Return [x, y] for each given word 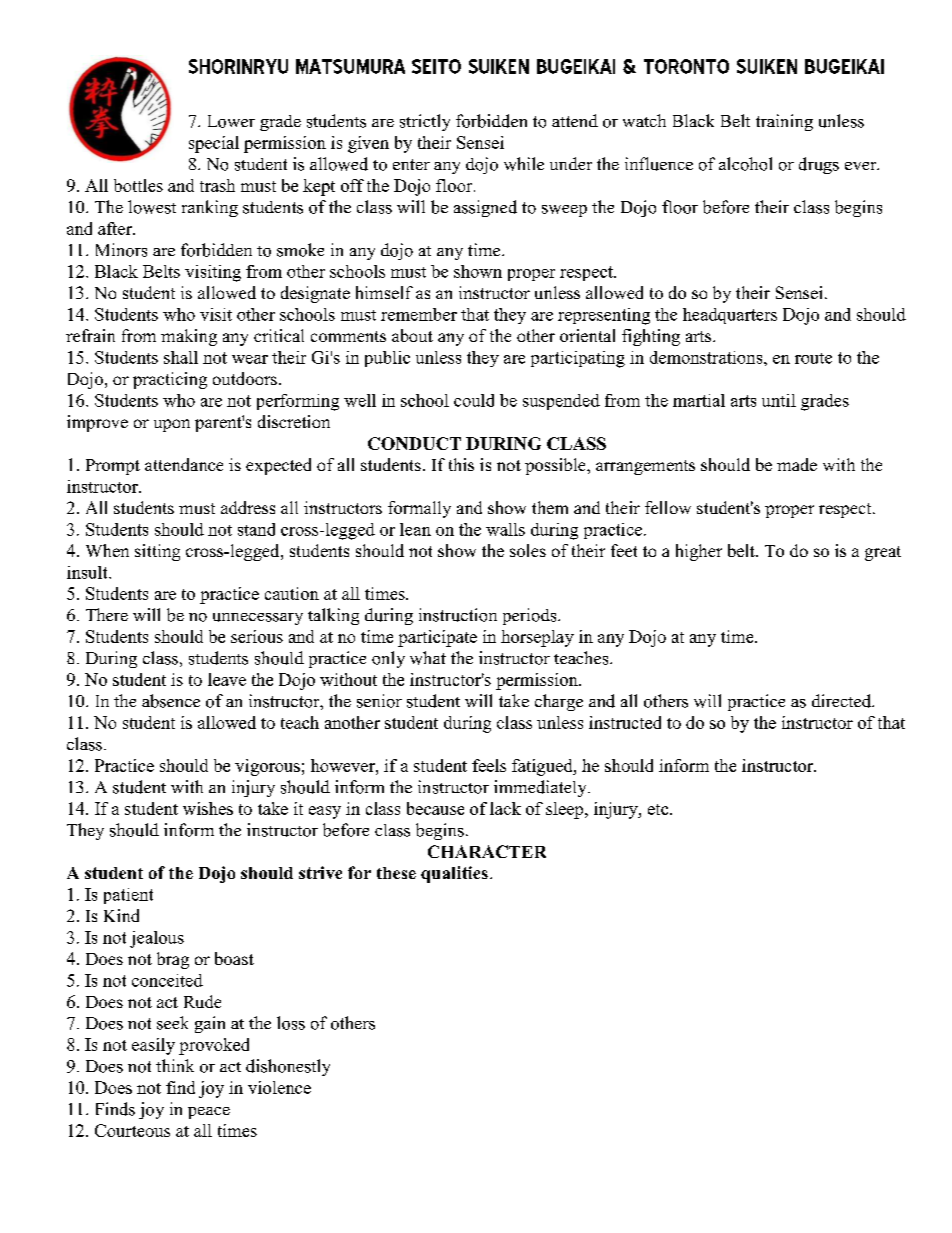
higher [699, 552]
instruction [458, 615]
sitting [157, 552]
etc [659, 809]
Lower [231, 121]
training [784, 122]
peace [209, 1113]
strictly [425, 122]
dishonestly [288, 1067]
